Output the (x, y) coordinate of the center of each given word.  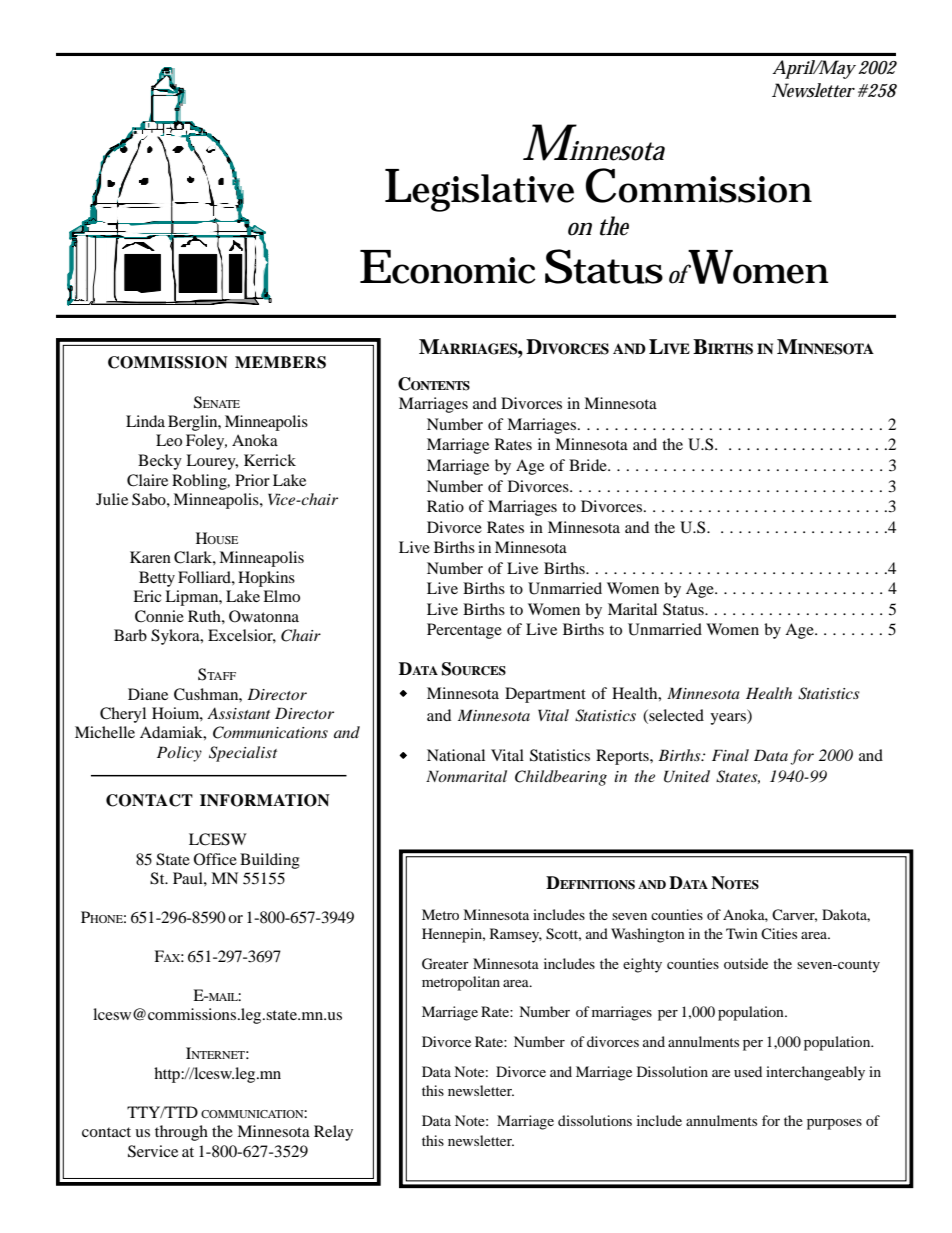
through (181, 1133)
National (456, 755)
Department (545, 695)
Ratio (445, 506)
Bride (589, 465)
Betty (157, 579)
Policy (179, 754)
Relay (333, 1133)
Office (215, 859)
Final (730, 755)
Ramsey (516, 935)
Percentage (464, 631)
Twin (742, 933)
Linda (145, 421)
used (748, 1071)
